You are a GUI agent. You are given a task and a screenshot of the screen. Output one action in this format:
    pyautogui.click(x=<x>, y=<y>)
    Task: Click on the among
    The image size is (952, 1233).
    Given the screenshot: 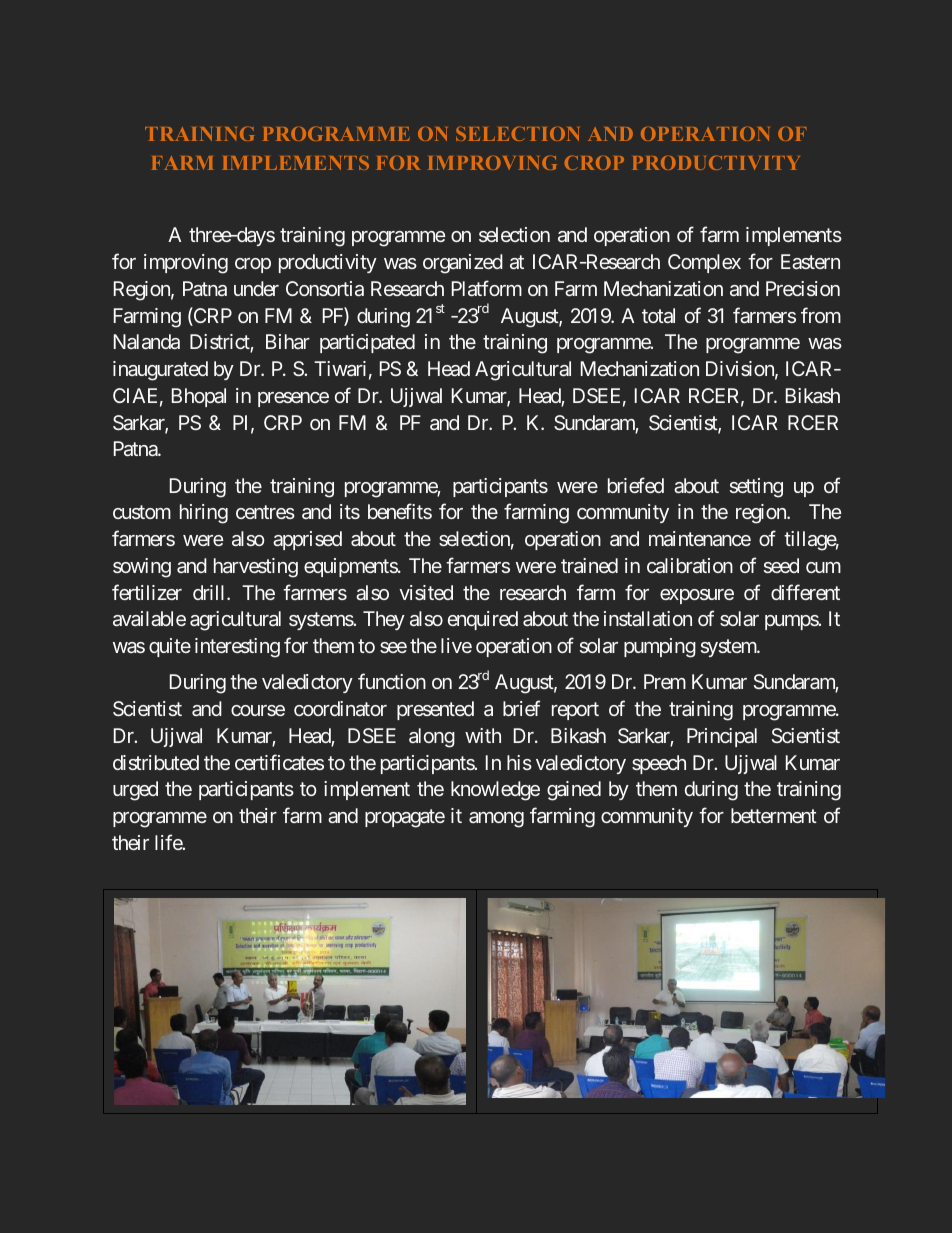 What is the action you would take?
    pyautogui.click(x=496, y=820)
